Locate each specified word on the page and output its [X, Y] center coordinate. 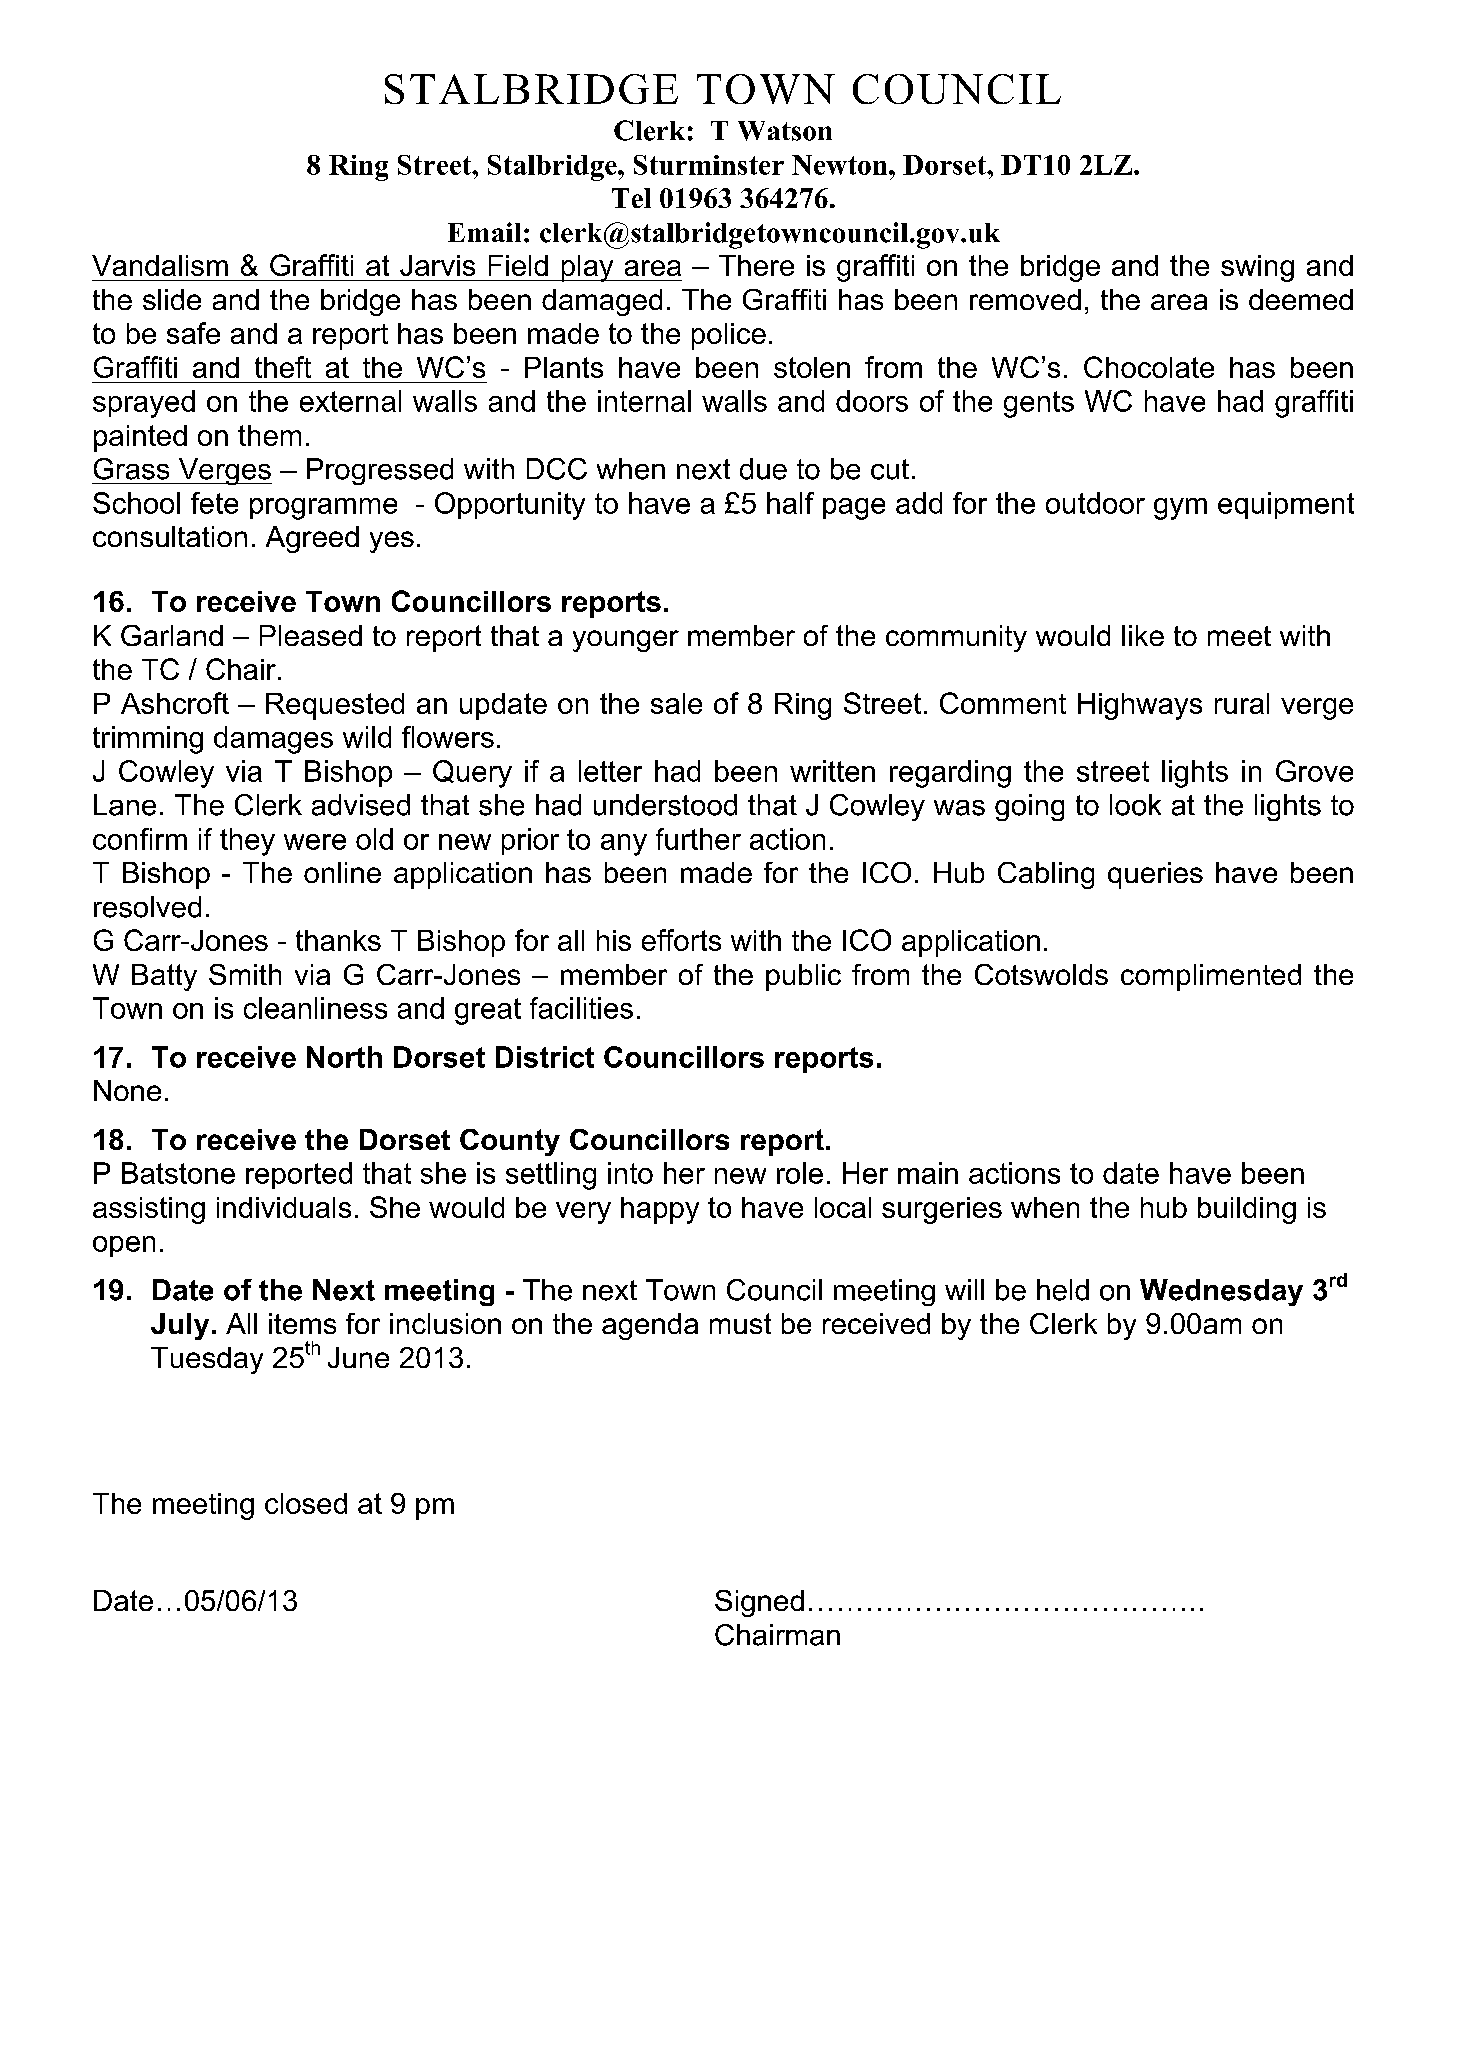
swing [1257, 268]
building [1247, 1210]
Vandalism [160, 265]
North [344, 1057]
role [800, 1173]
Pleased [311, 635]
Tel [631, 198]
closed [306, 1503]
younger [626, 641]
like [1143, 635]
